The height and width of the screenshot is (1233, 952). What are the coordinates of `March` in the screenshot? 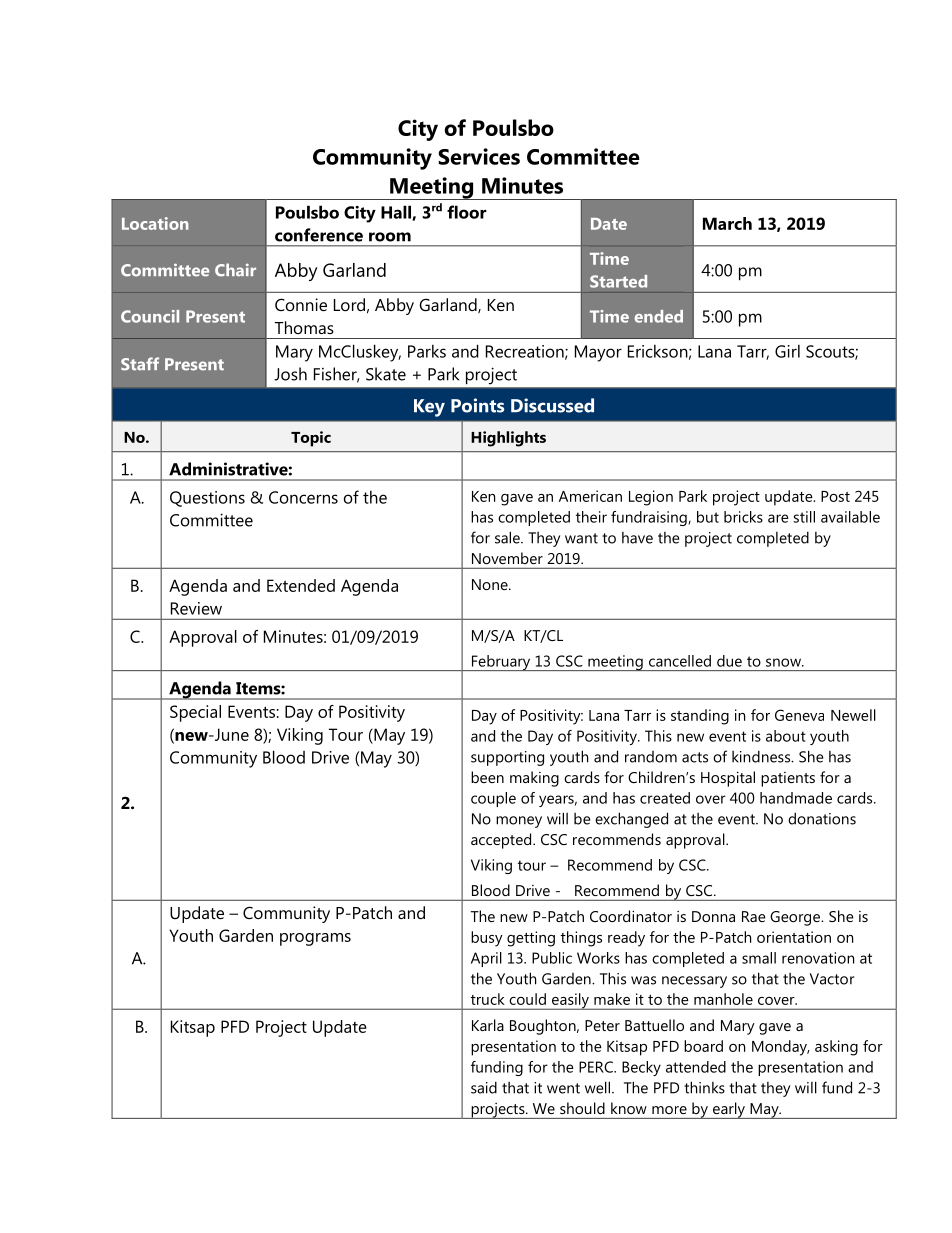 It's located at (727, 223).
